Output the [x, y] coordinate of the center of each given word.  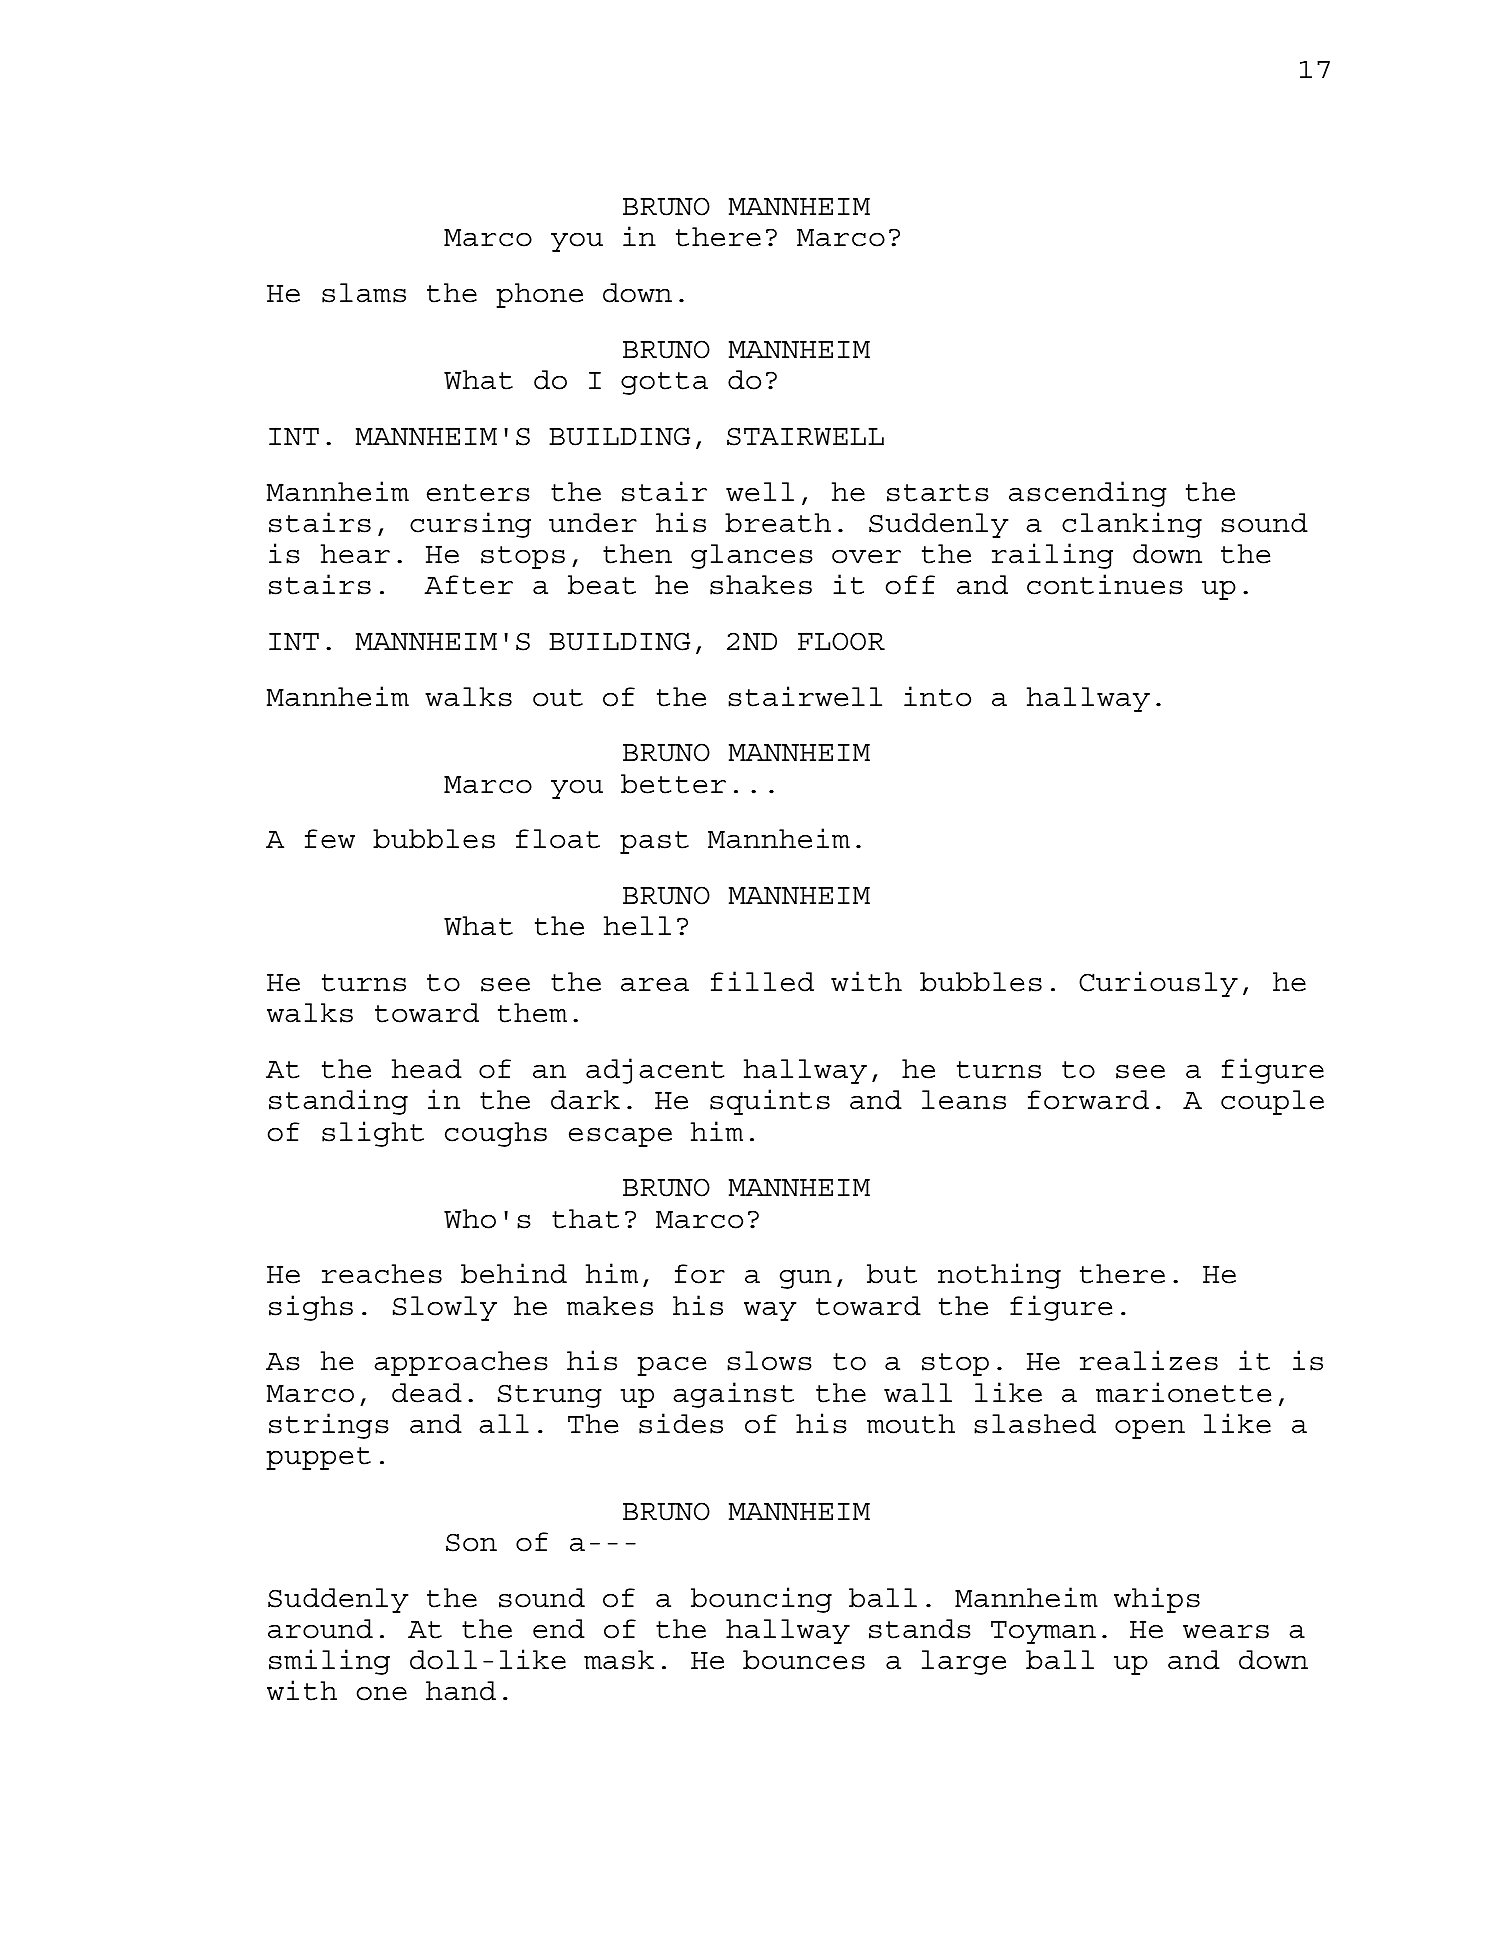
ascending [1088, 494]
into [937, 696]
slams [364, 293]
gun [806, 1279]
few [330, 839]
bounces [804, 1660]
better [673, 784]
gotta [664, 383]
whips [1157, 1600]
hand [461, 1691]
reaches [382, 1274]
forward [1088, 1100]
